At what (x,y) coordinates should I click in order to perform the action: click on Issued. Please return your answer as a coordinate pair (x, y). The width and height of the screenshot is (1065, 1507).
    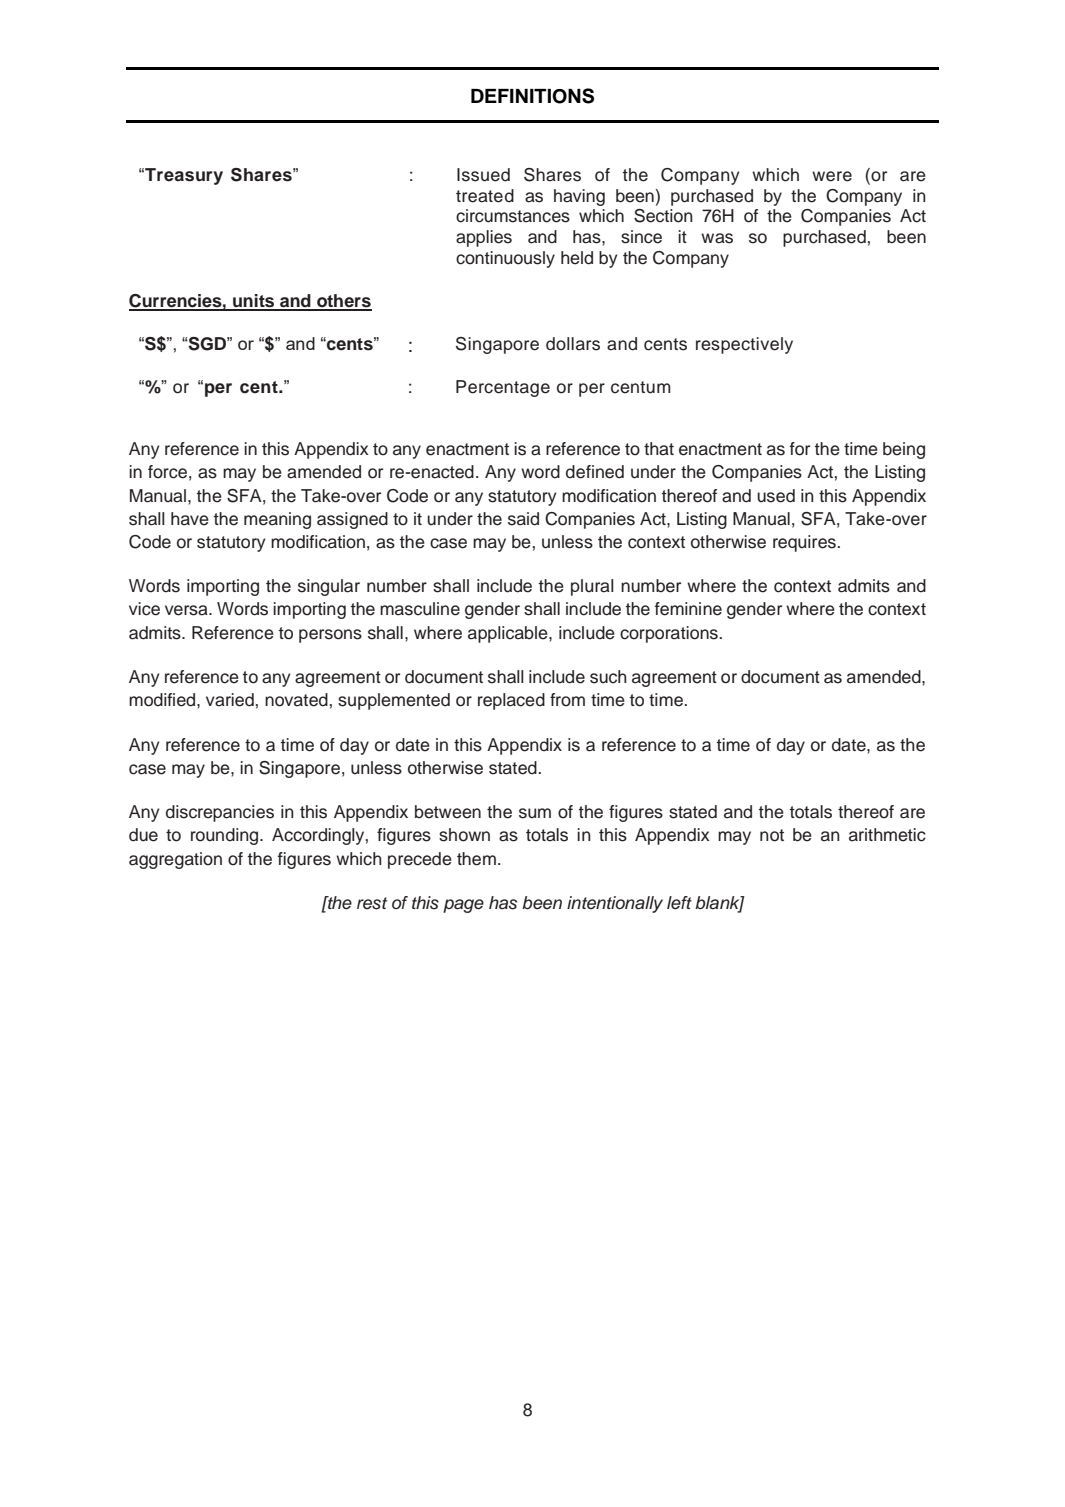
    Looking at the image, I should click on (483, 175).
